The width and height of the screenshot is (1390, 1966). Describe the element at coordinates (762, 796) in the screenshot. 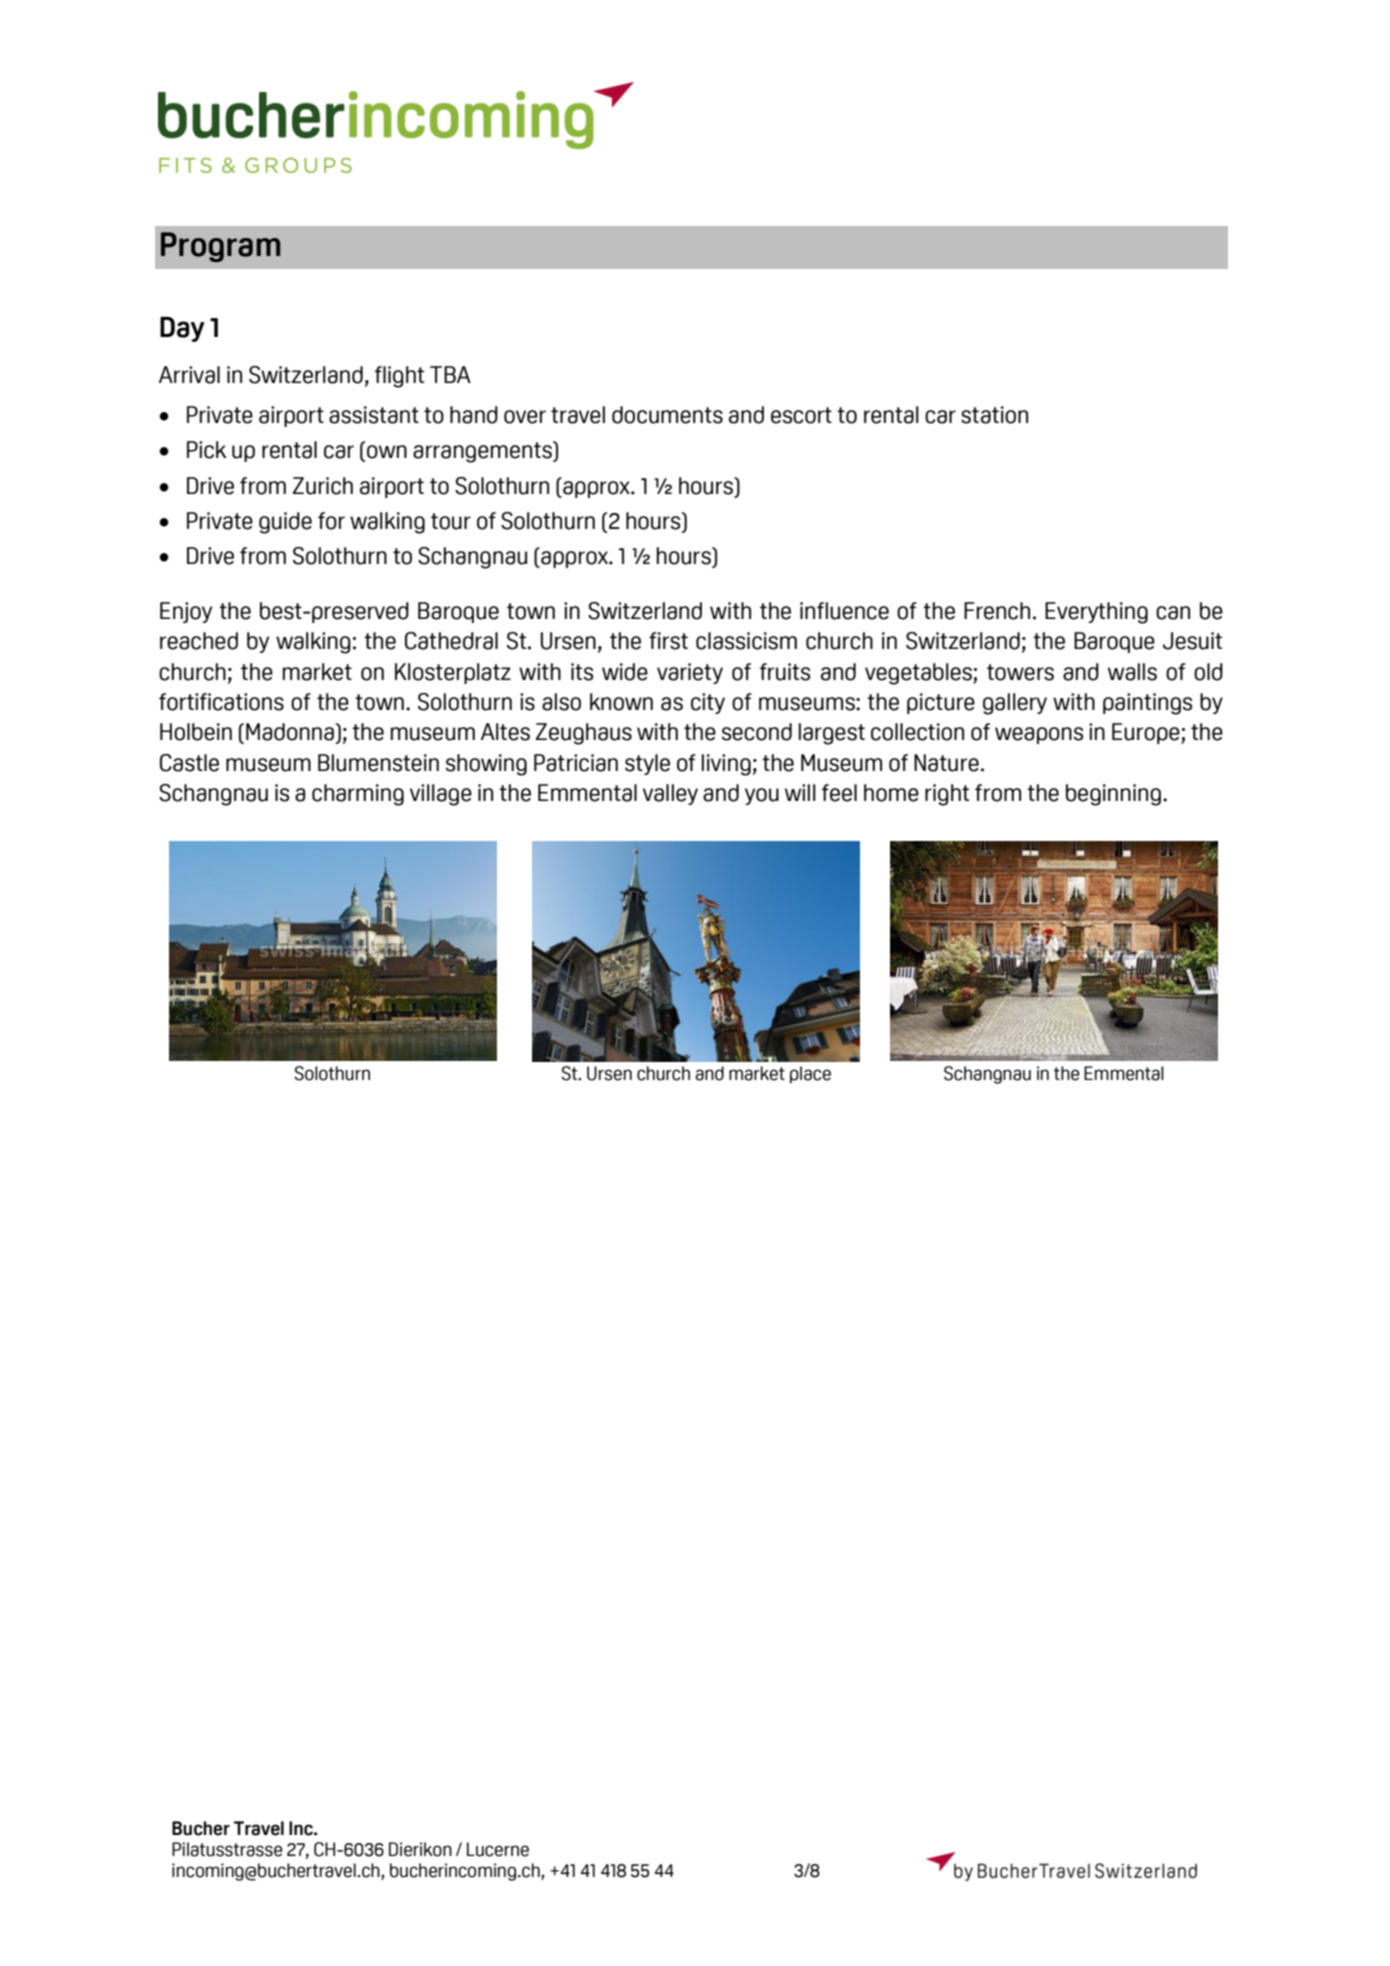

I see `you` at that location.
